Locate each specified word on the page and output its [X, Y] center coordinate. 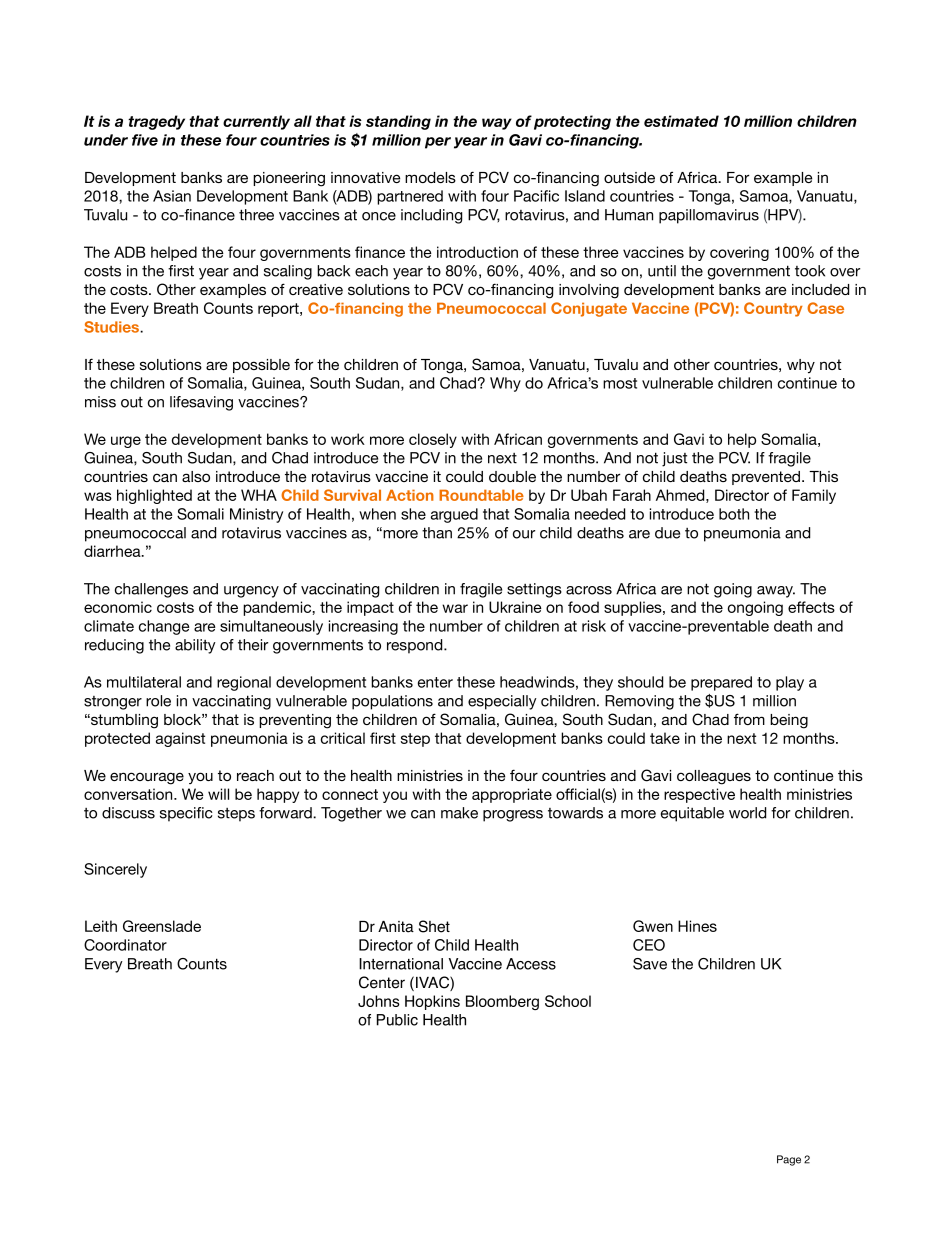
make [459, 813]
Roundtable [481, 495]
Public [397, 1020]
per [438, 143]
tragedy [156, 122]
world [747, 813]
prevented [767, 478]
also [196, 476]
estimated [681, 121]
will [218, 794]
